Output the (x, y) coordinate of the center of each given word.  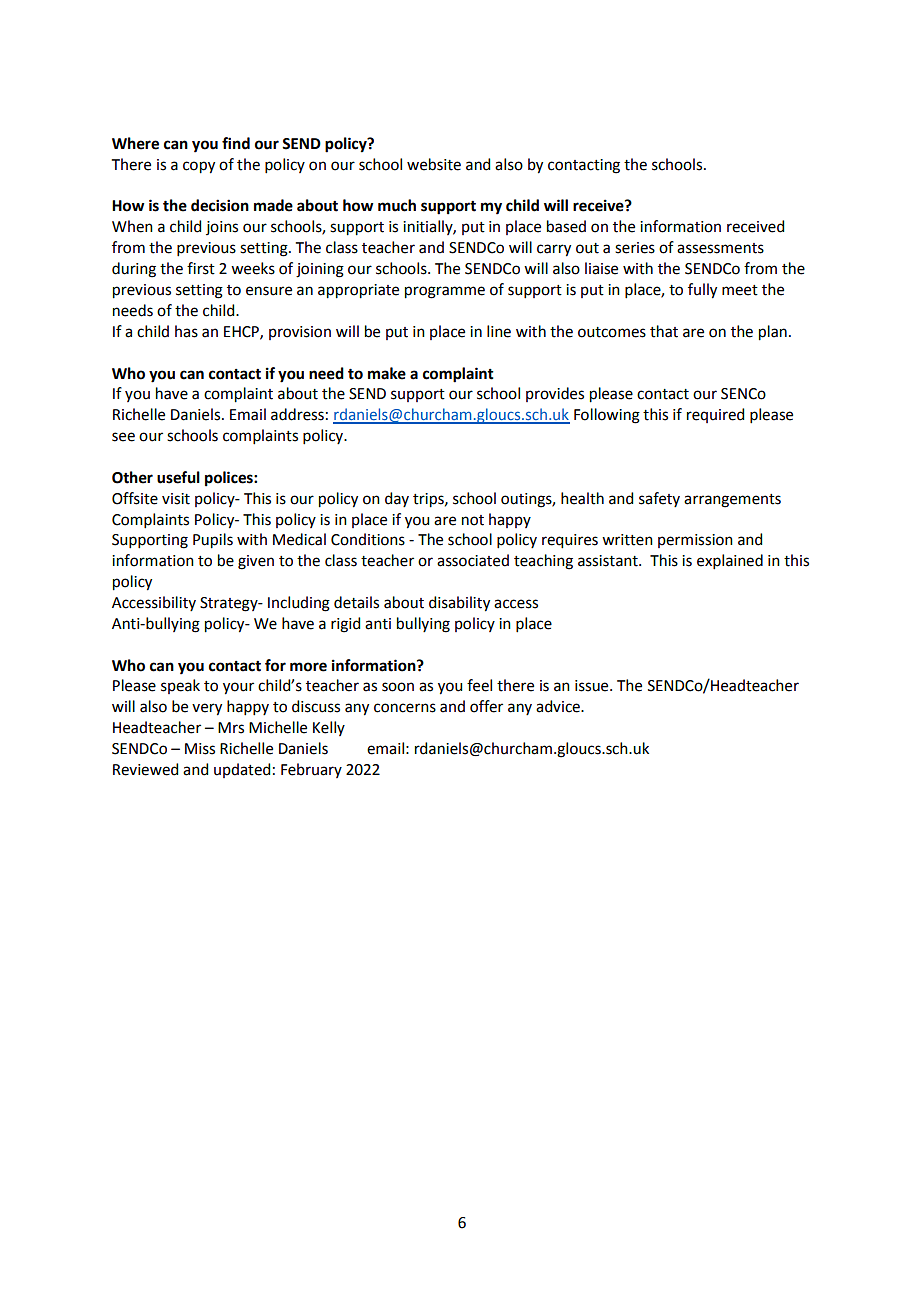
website (434, 164)
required (715, 415)
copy (199, 167)
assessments (720, 248)
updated (242, 770)
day (397, 499)
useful (178, 477)
